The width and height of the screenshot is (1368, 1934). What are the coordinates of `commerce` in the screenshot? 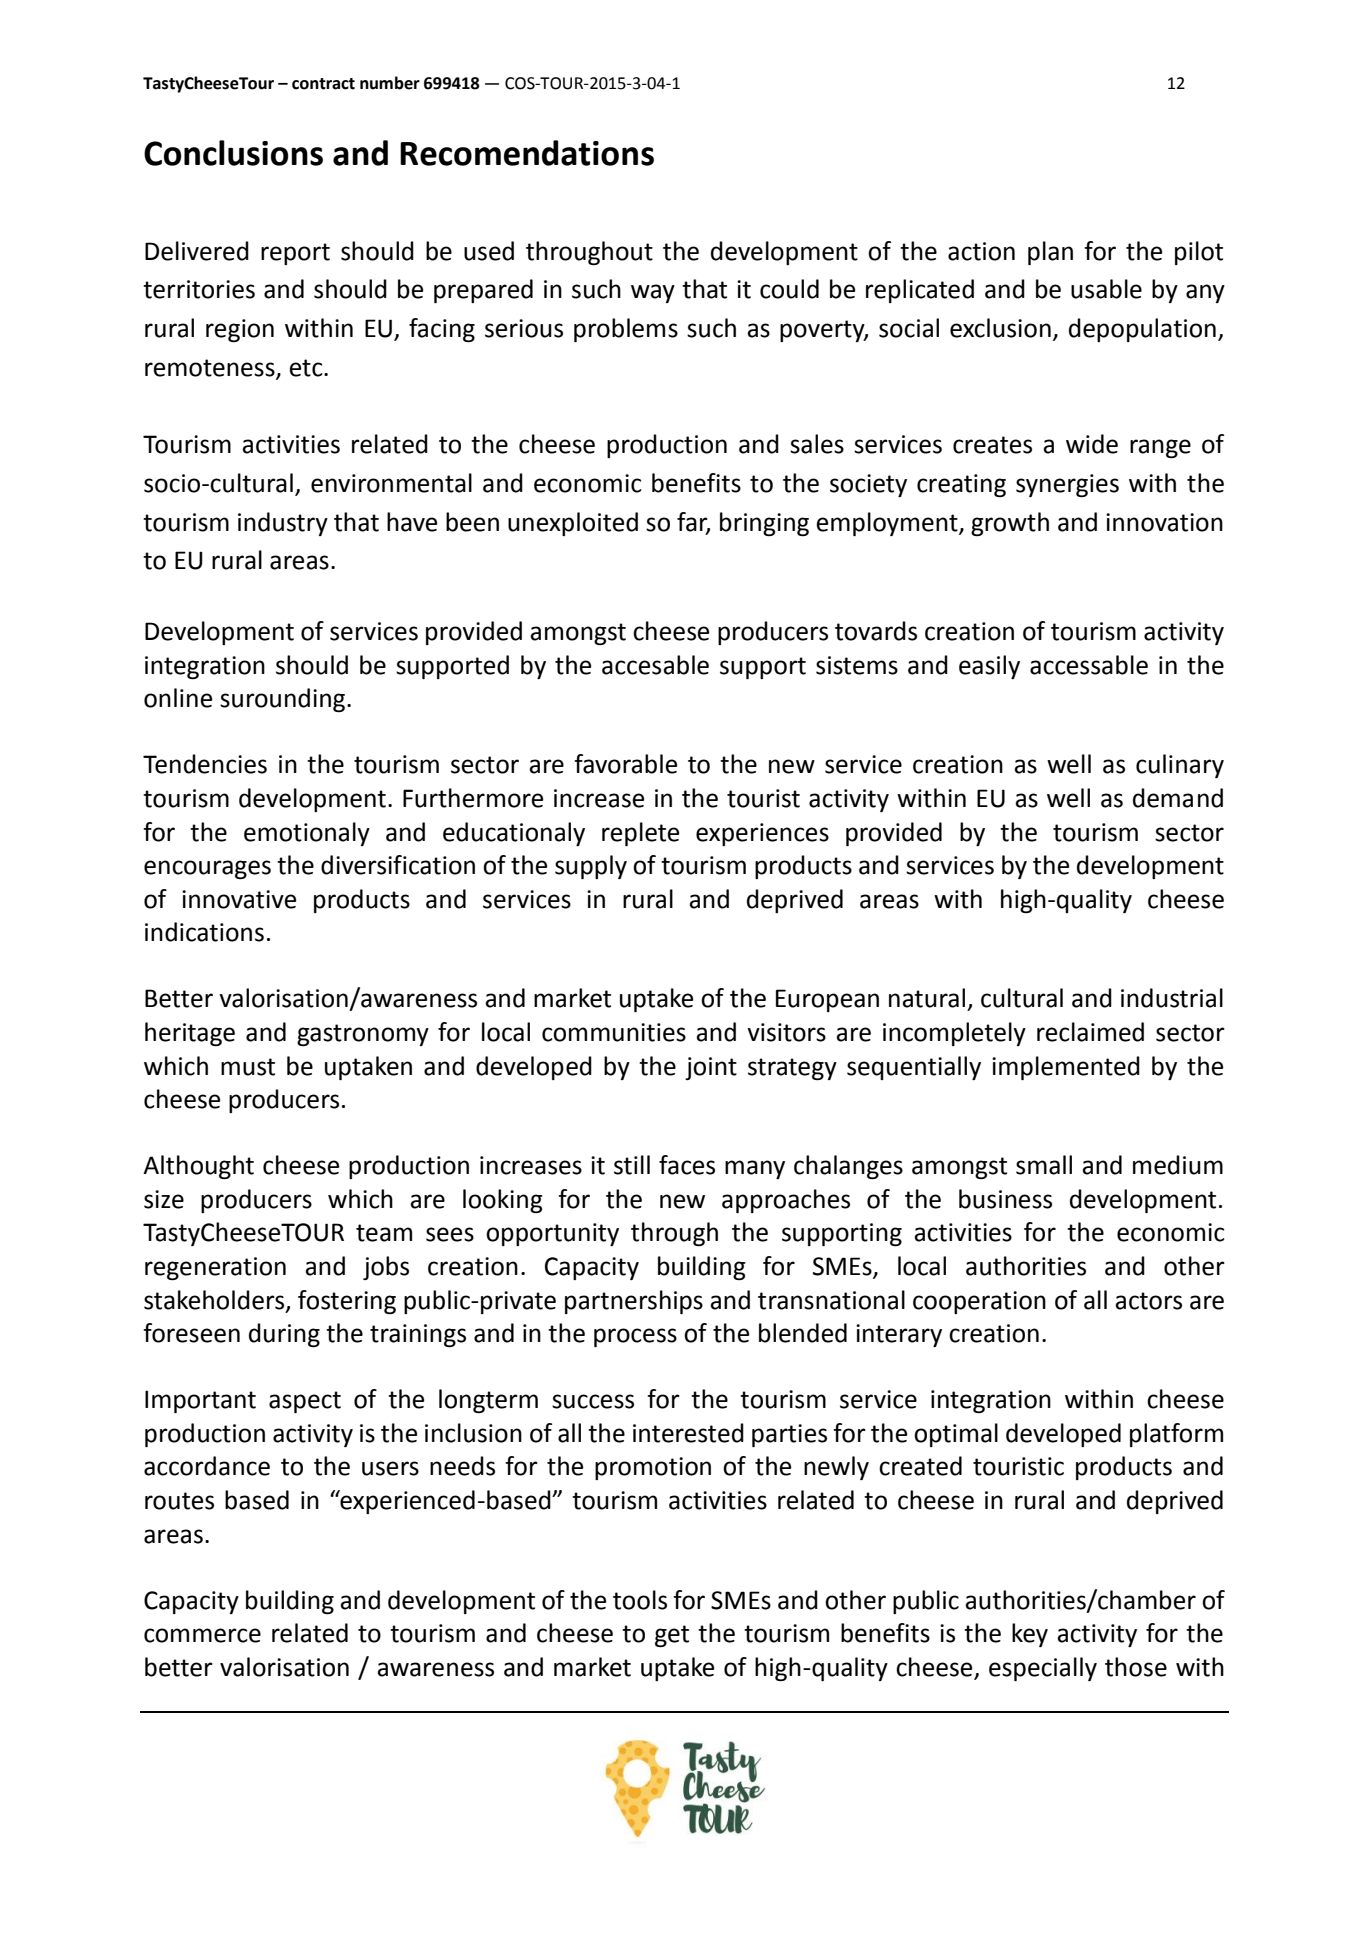 It's located at (202, 1635).
